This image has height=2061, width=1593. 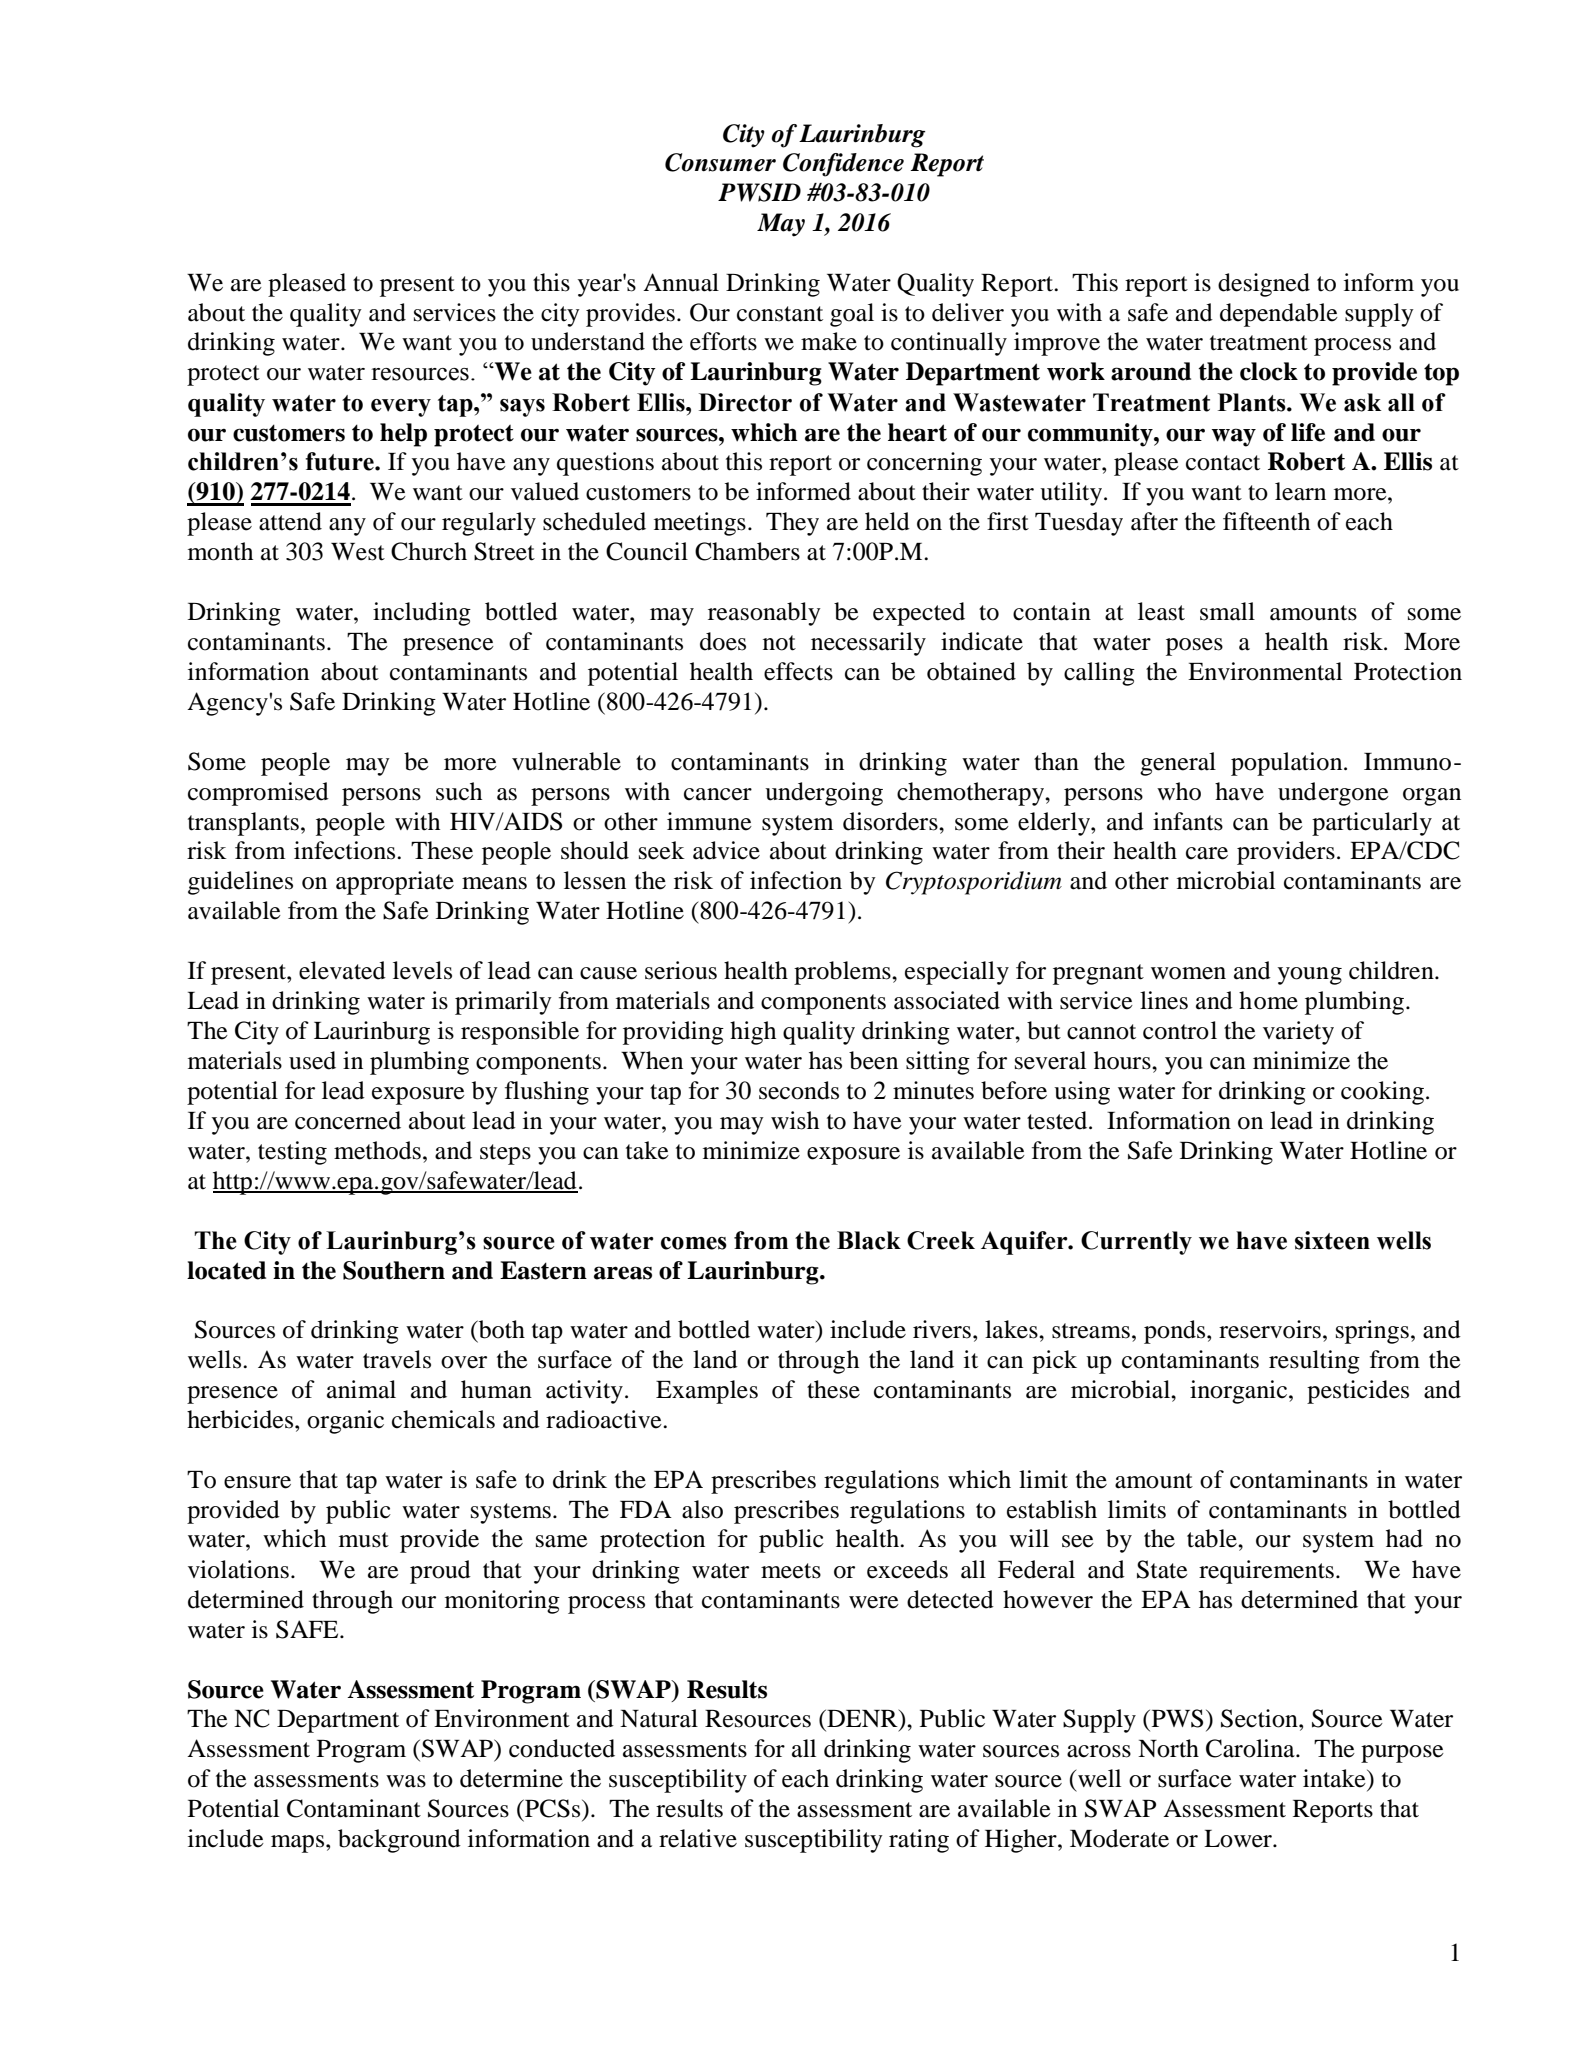 What do you see at coordinates (401, 408) in the image?
I see `every` at bounding box center [401, 408].
